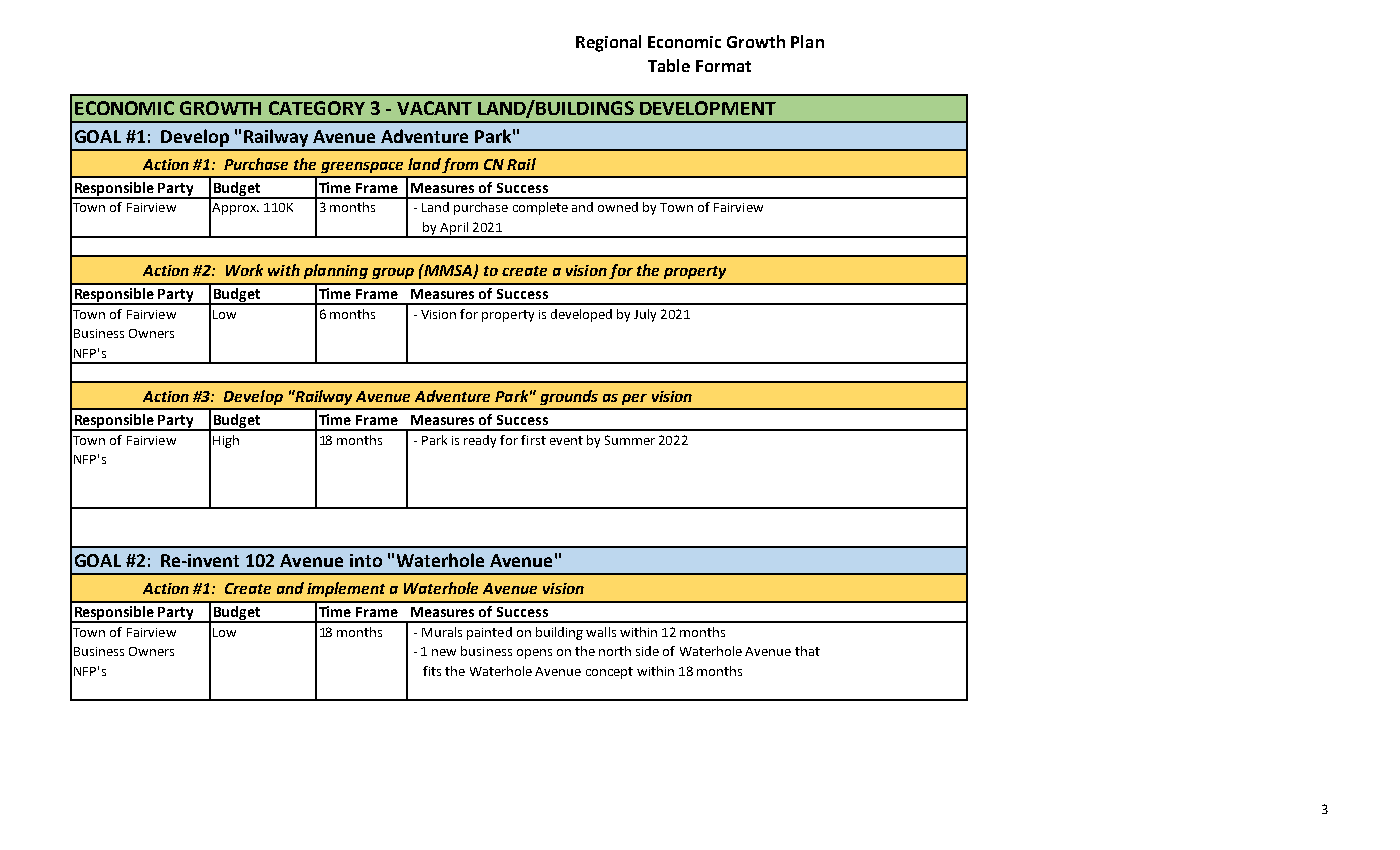 This document has height=850, width=1400. I want to click on July, so click(645, 315).
